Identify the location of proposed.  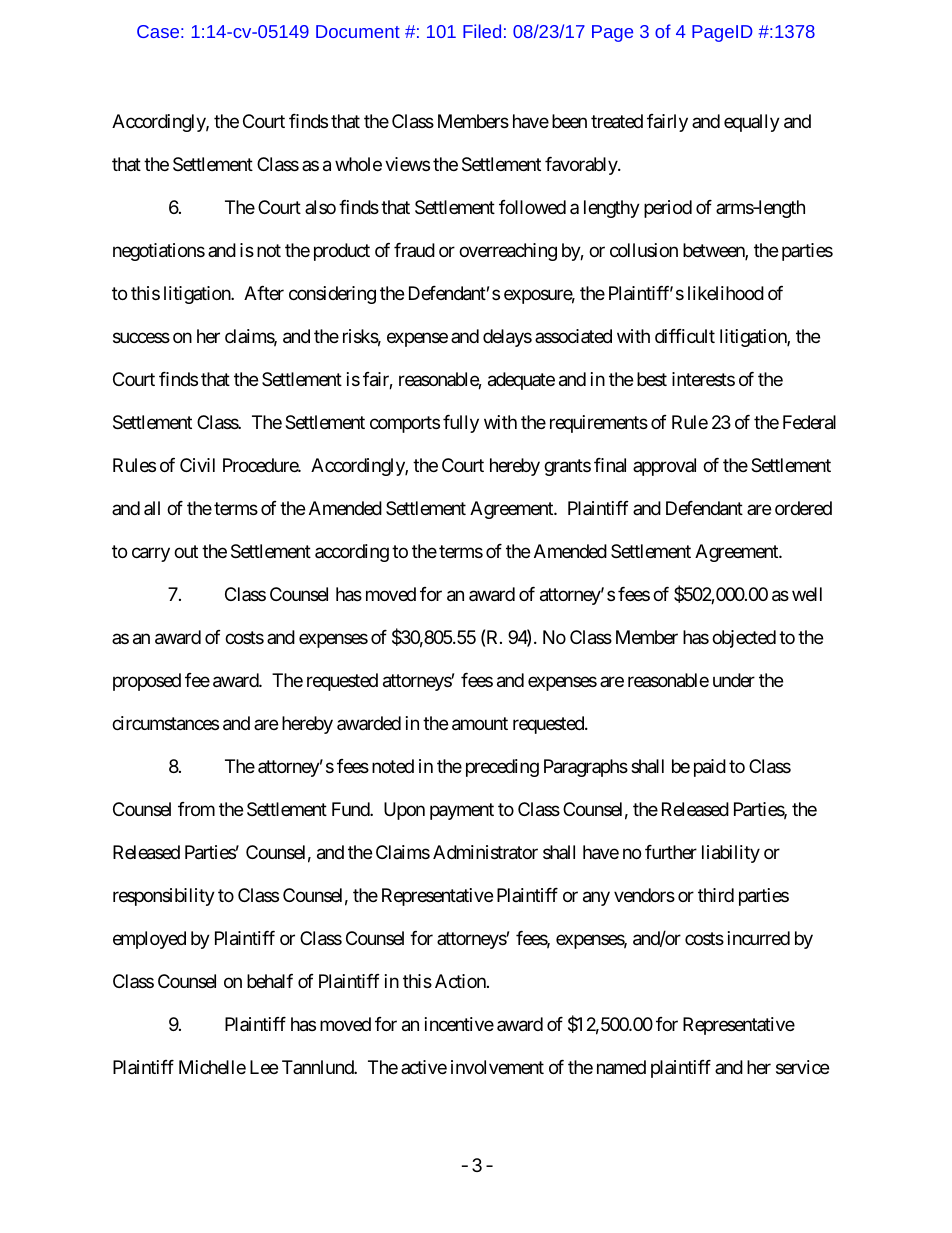
(147, 682).
